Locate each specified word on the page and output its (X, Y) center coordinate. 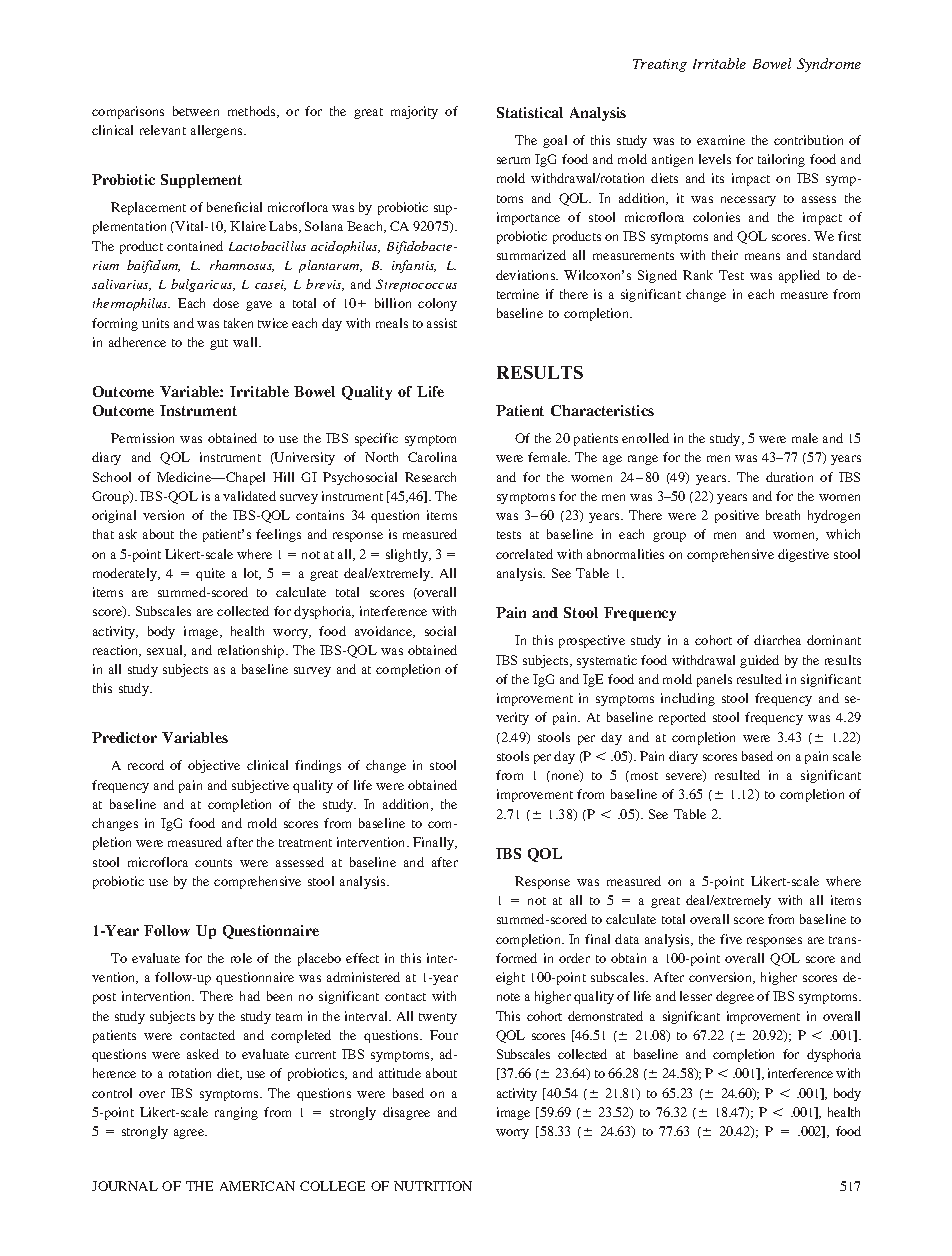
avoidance (385, 632)
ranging (236, 1113)
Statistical (530, 112)
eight (510, 978)
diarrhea (777, 640)
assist (442, 323)
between (196, 111)
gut (219, 344)
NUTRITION (433, 1186)
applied (799, 276)
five (731, 939)
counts (213, 863)
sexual (166, 651)
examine (721, 140)
